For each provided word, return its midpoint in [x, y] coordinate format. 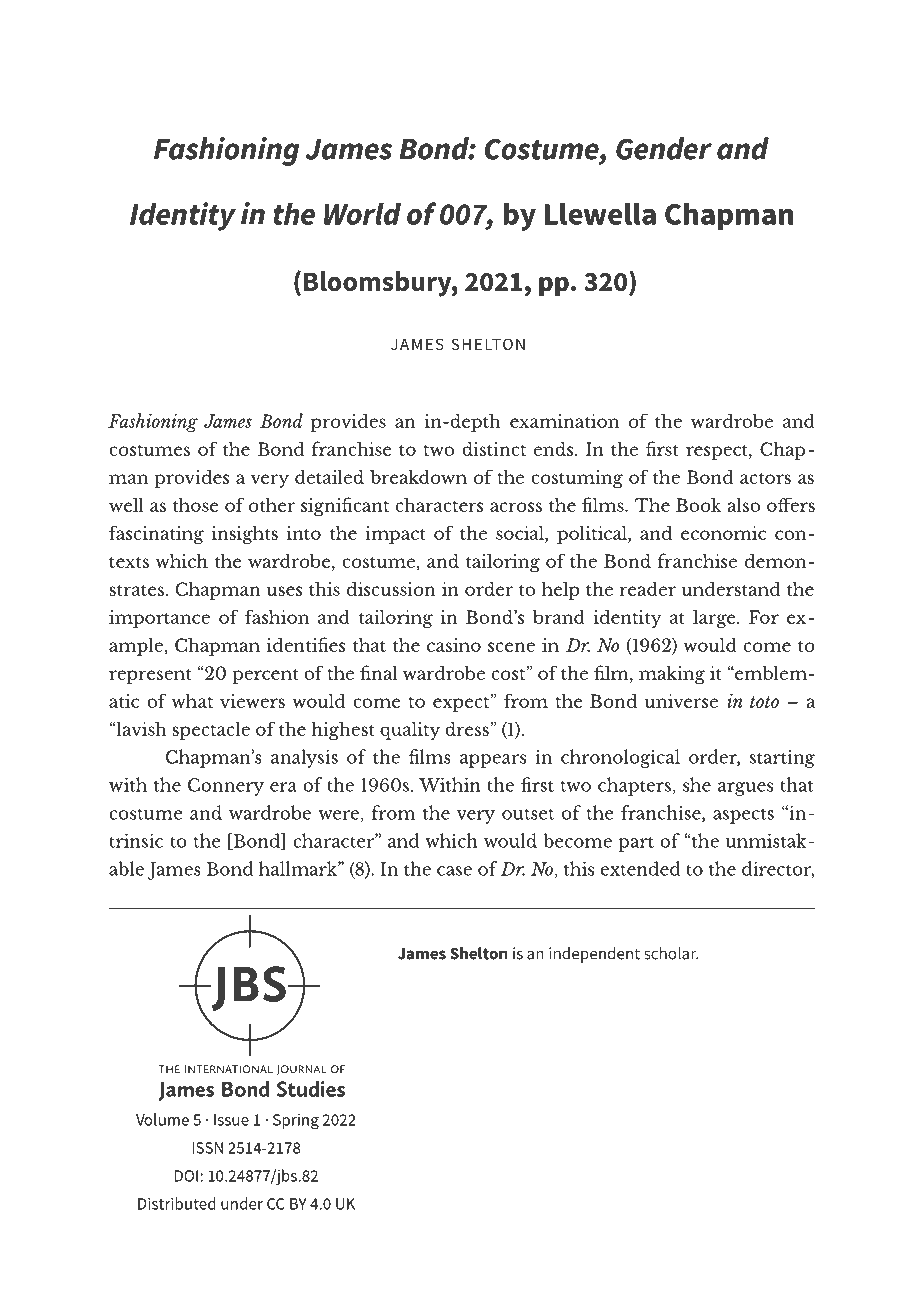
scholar [671, 953]
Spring [296, 1122]
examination [564, 421]
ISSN [207, 1148]
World [362, 213]
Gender [664, 148]
